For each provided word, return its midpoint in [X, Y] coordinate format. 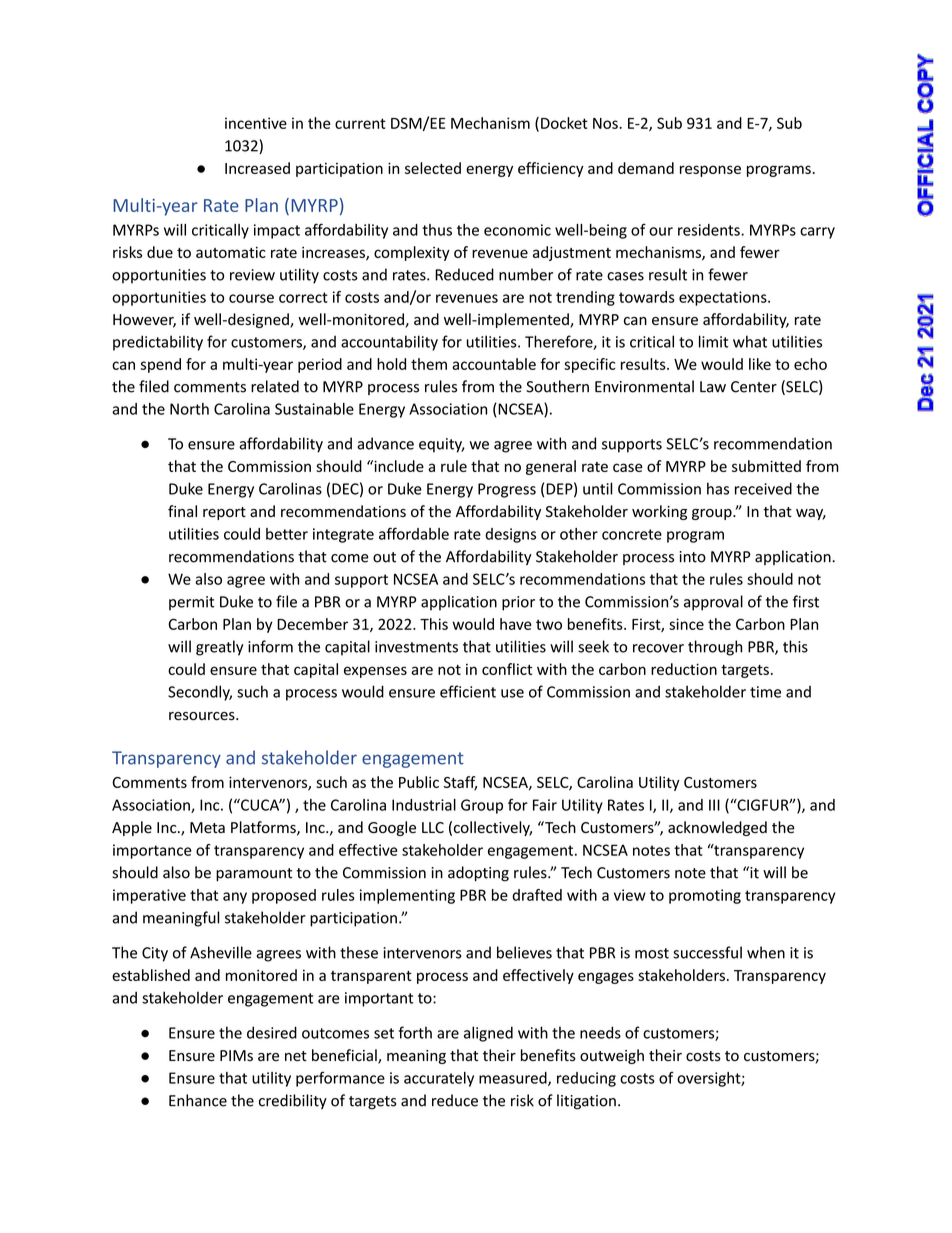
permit [191, 603]
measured [514, 1079]
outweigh [612, 1056]
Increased [257, 168]
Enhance [198, 1100]
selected [433, 168]
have [515, 624]
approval [713, 603]
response [710, 171]
